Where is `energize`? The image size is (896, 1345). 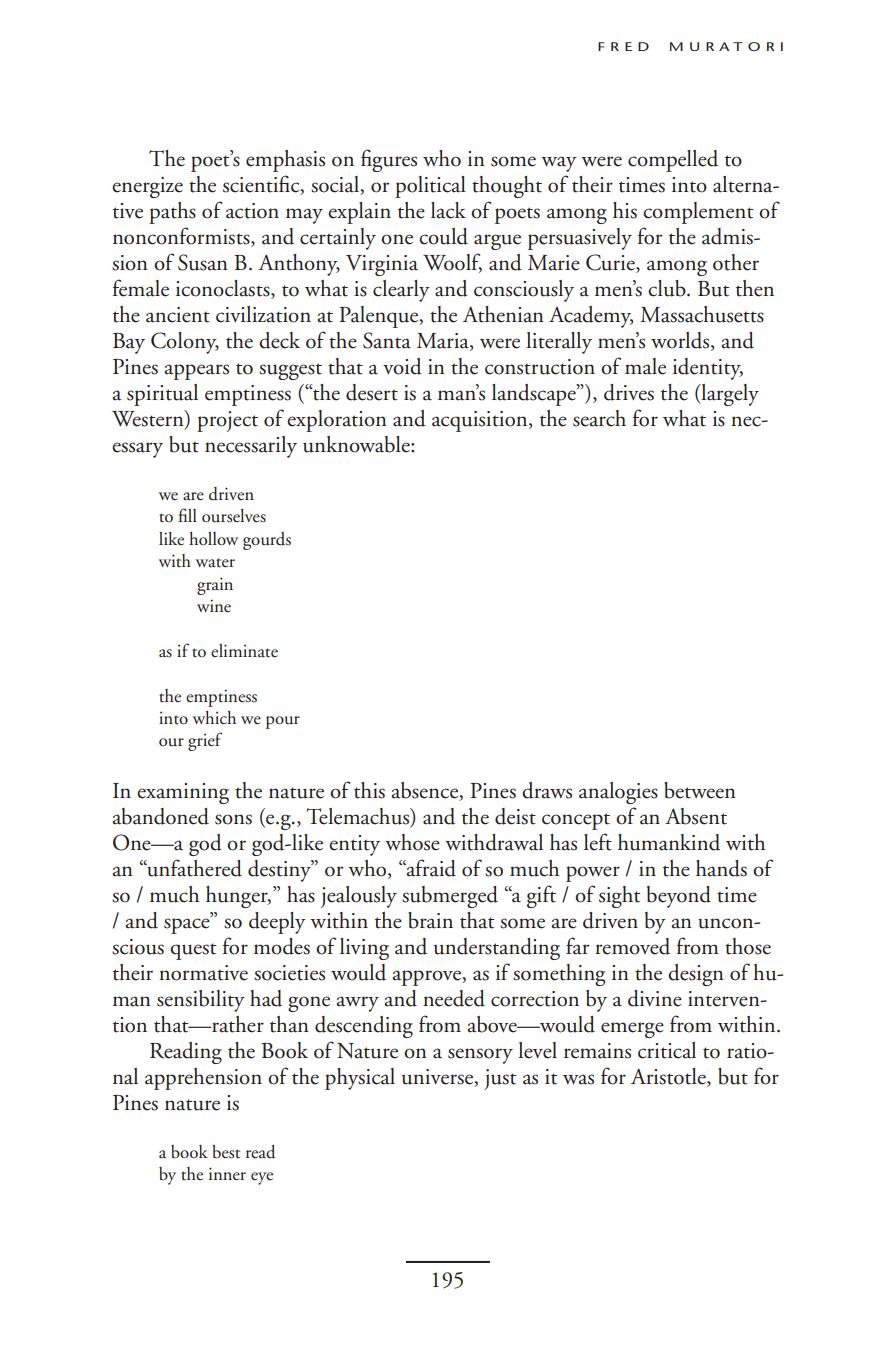
energize is located at coordinates (147, 187).
